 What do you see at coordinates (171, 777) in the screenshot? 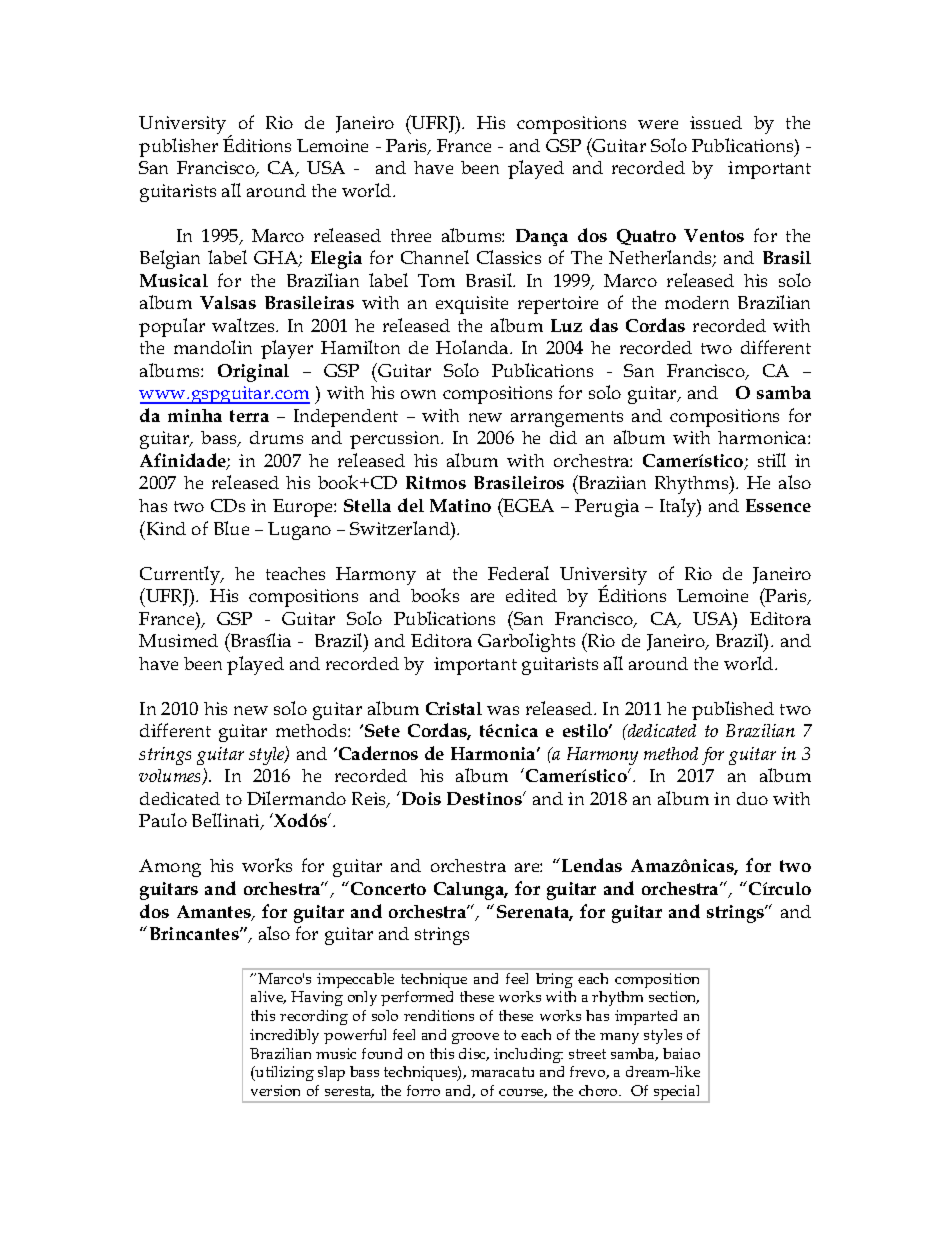
I see `volumes` at bounding box center [171, 777].
